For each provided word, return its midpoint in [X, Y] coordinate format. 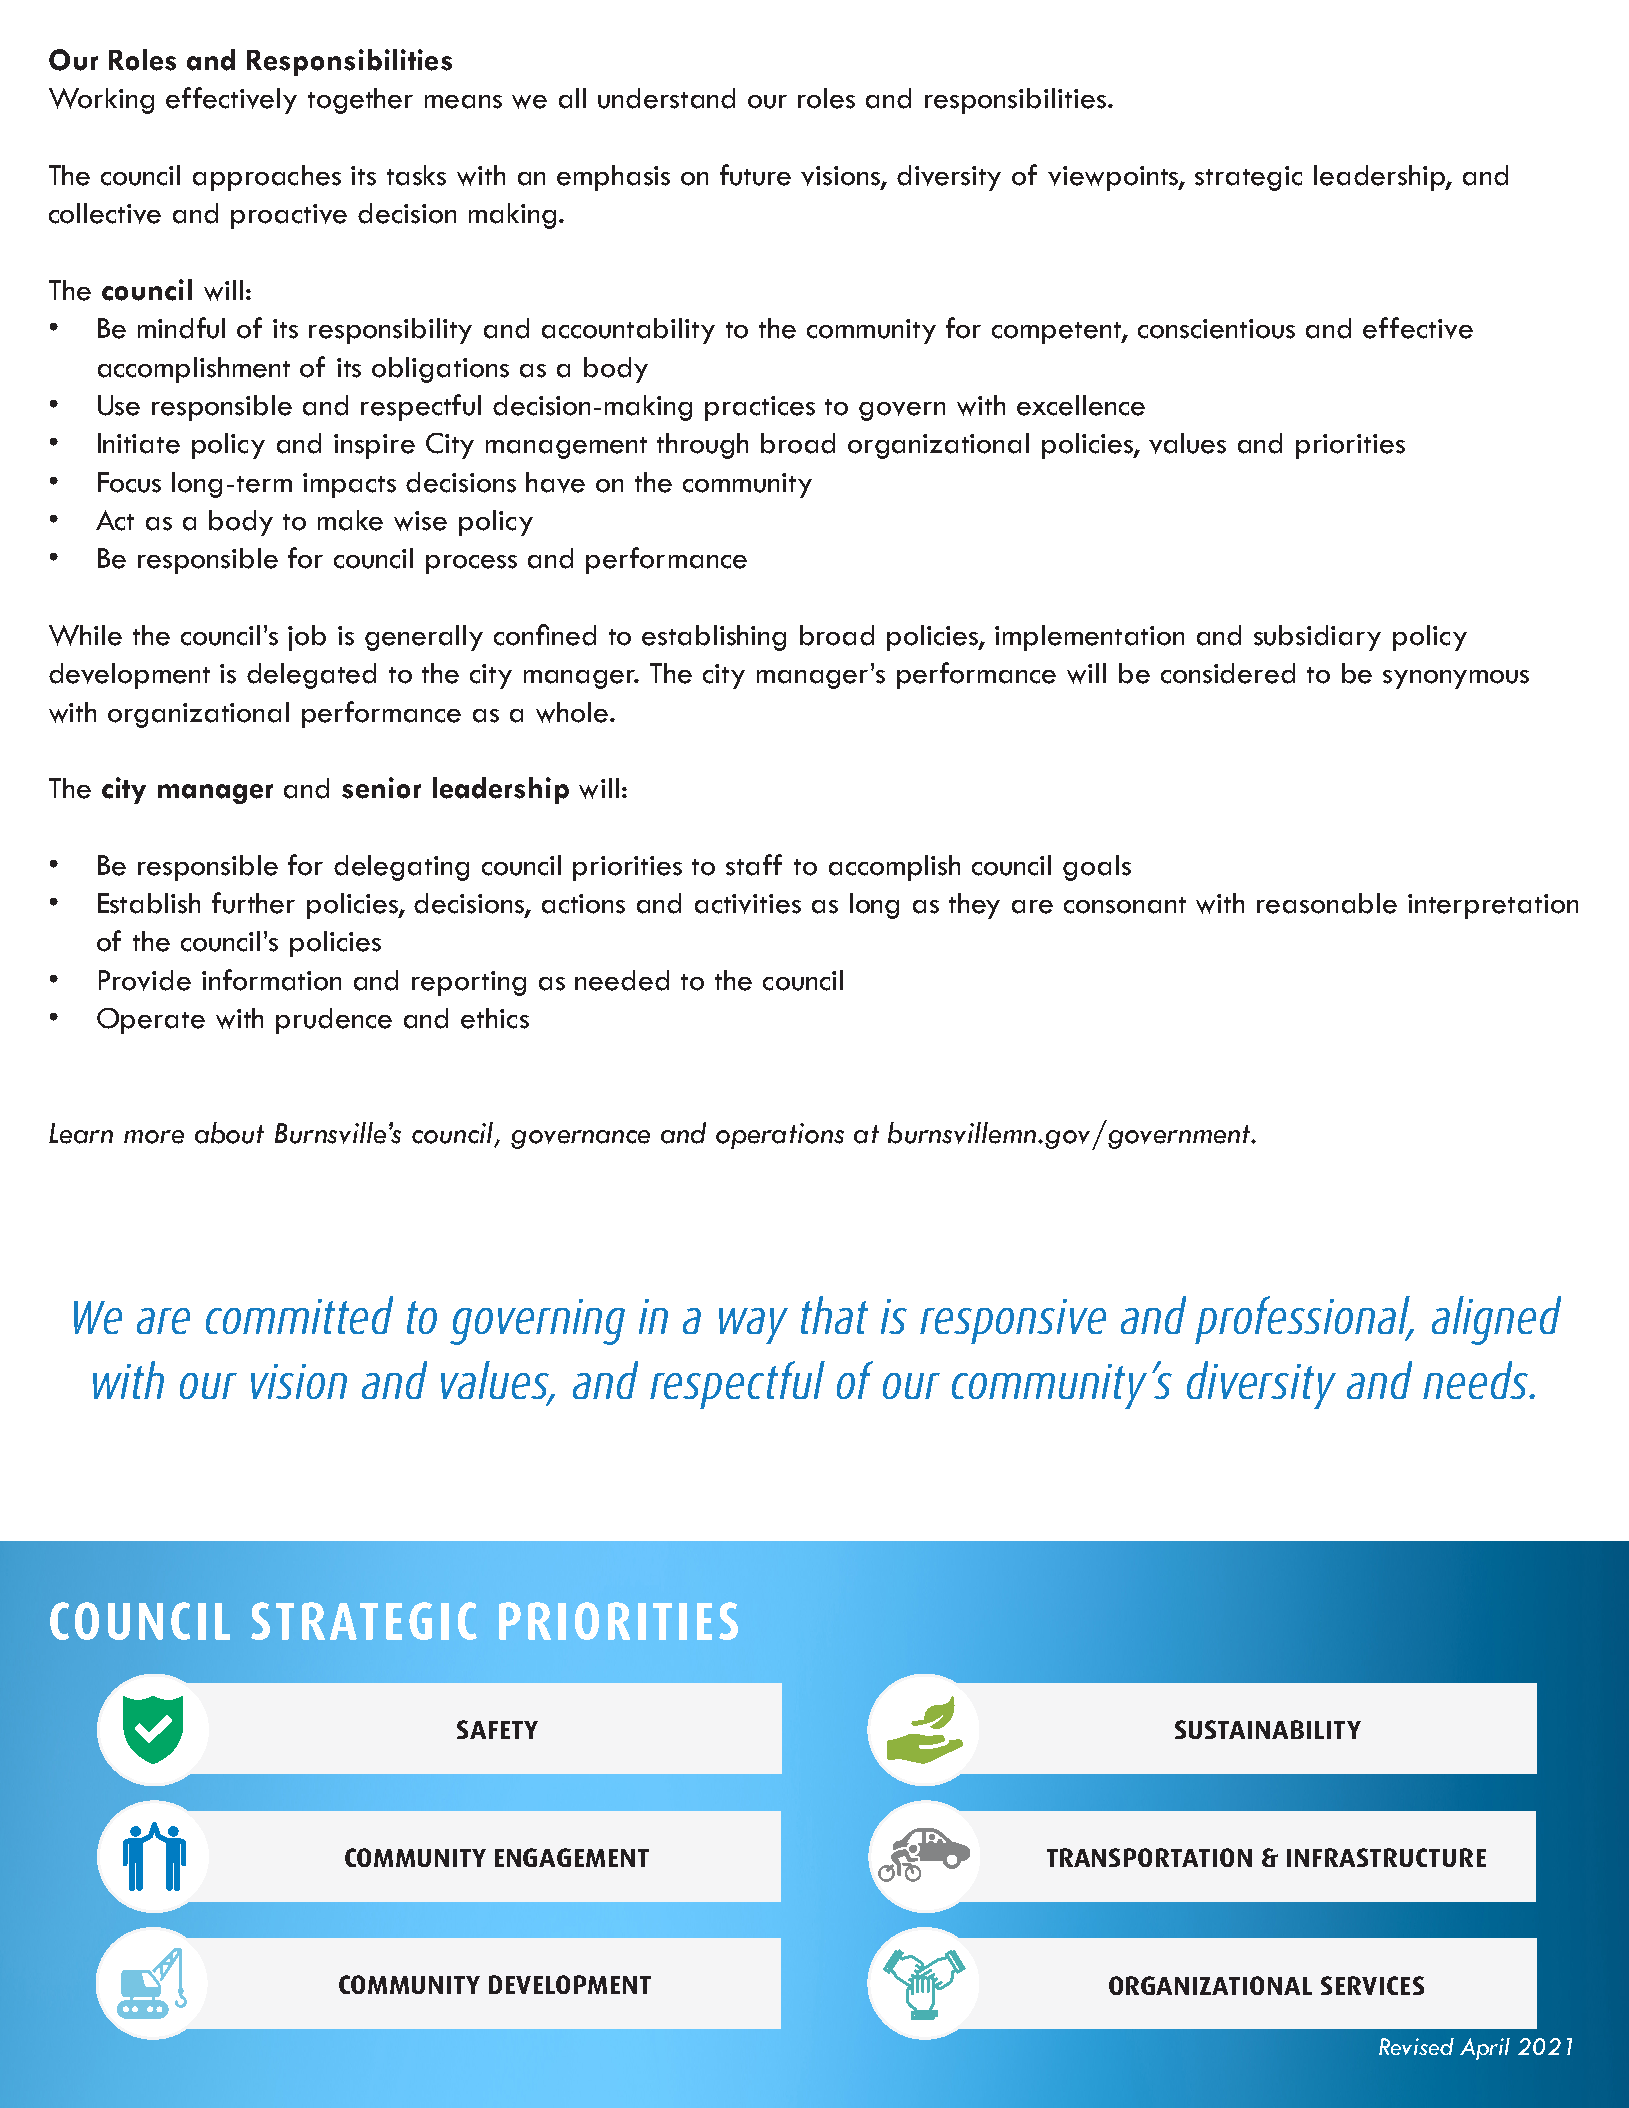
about [229, 1133]
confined [545, 635]
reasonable [1327, 903]
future [755, 175]
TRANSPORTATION [1149, 1857]
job [307, 638]
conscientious [1216, 329]
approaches [267, 178]
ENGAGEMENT [572, 1857]
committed [299, 1315]
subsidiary [1317, 638]
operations [780, 1136]
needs [1477, 1380]
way [753, 1326]
